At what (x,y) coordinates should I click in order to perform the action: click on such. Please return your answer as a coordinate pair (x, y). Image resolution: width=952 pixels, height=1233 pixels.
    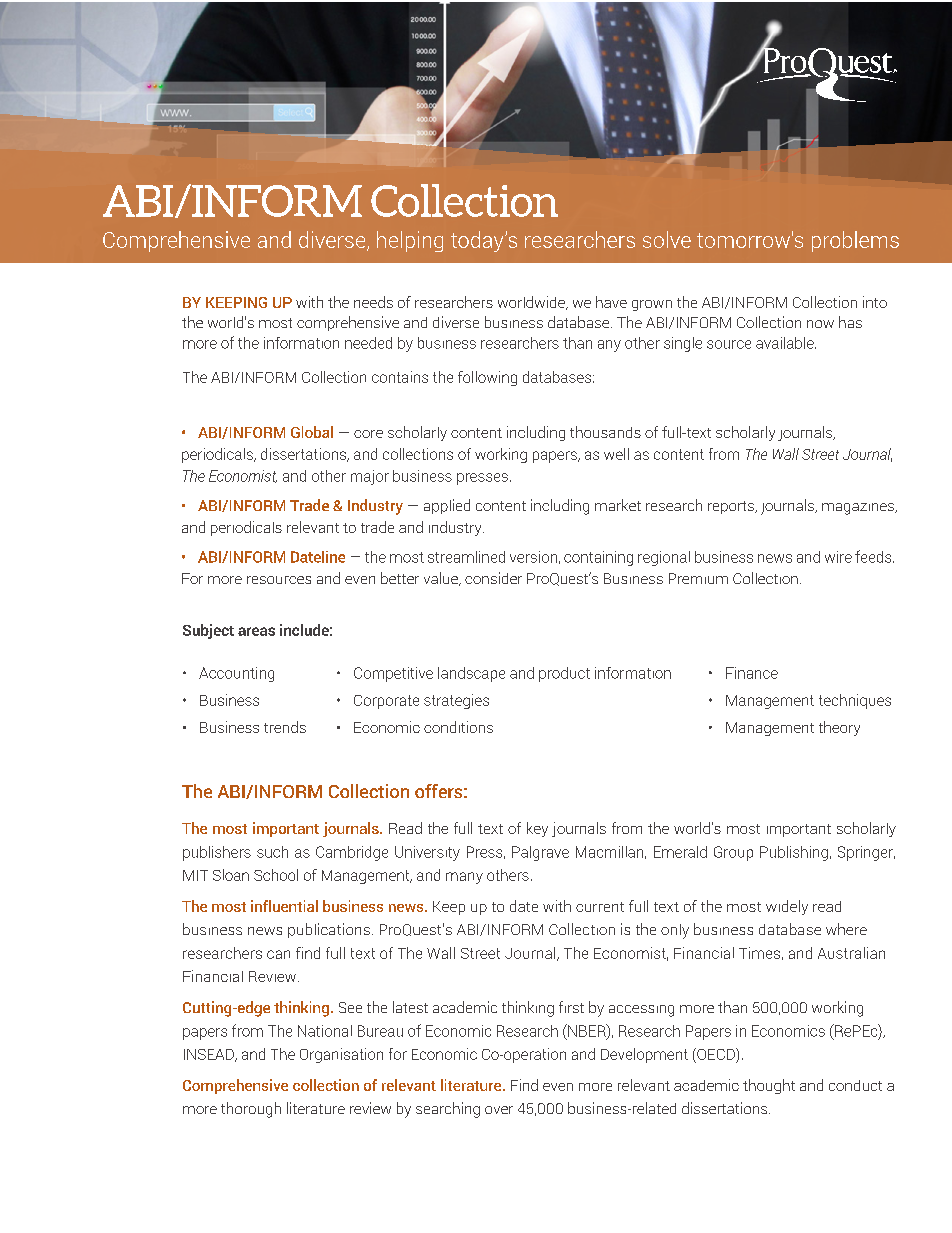
    Looking at the image, I should click on (272, 852).
